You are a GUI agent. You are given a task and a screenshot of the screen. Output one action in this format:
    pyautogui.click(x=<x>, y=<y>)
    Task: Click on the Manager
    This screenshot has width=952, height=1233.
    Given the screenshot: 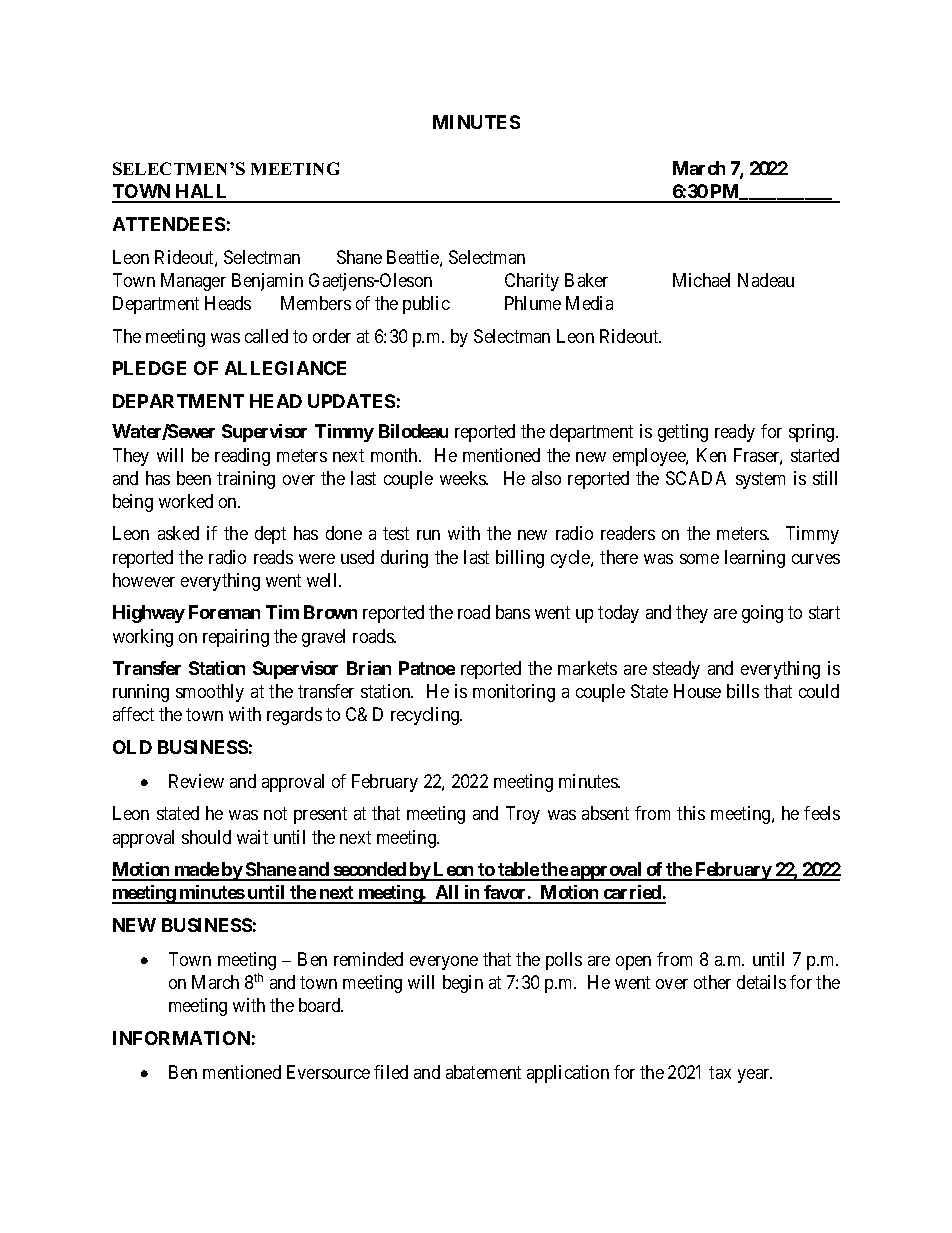 What is the action you would take?
    pyautogui.click(x=193, y=282)
